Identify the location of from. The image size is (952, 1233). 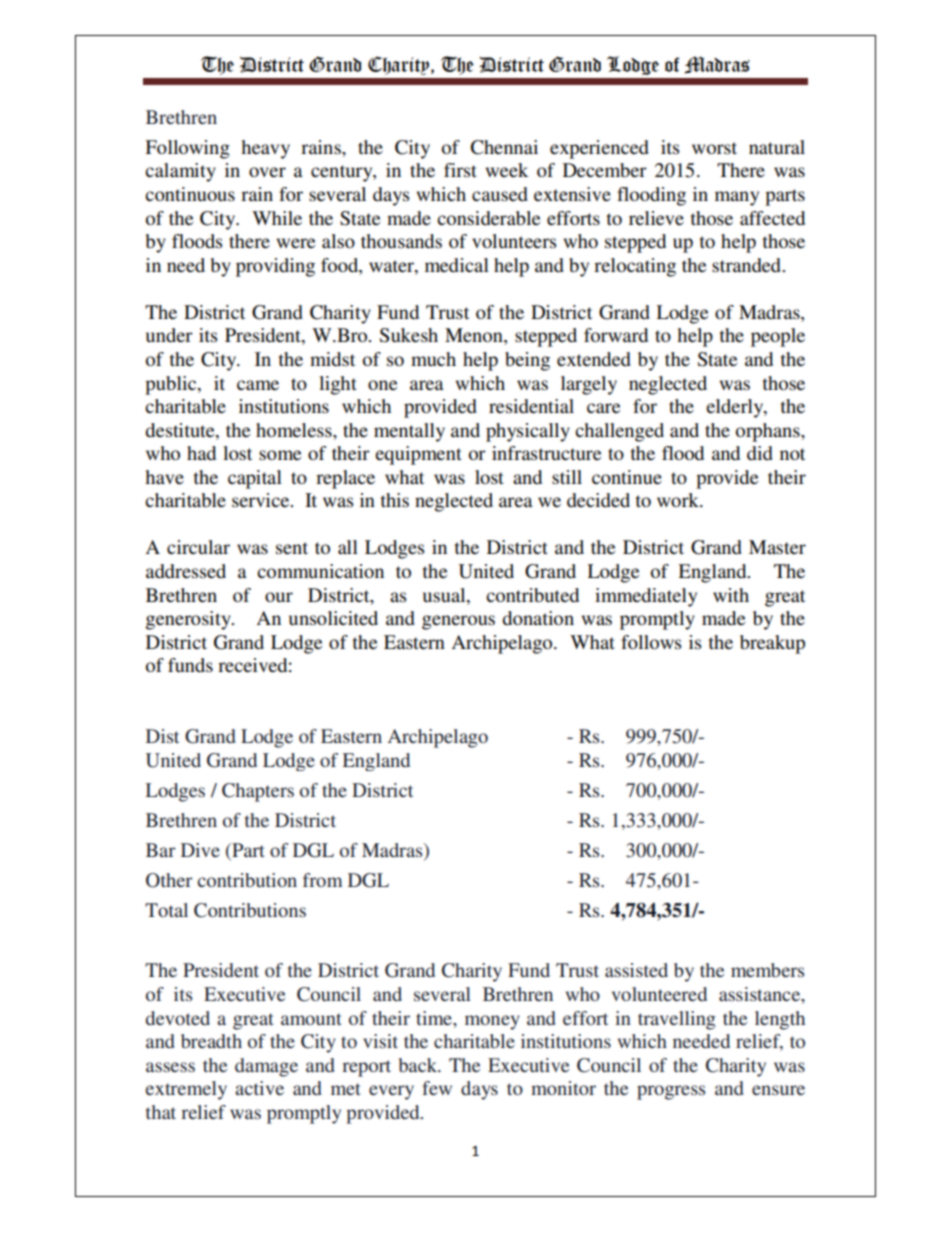
(323, 880).
